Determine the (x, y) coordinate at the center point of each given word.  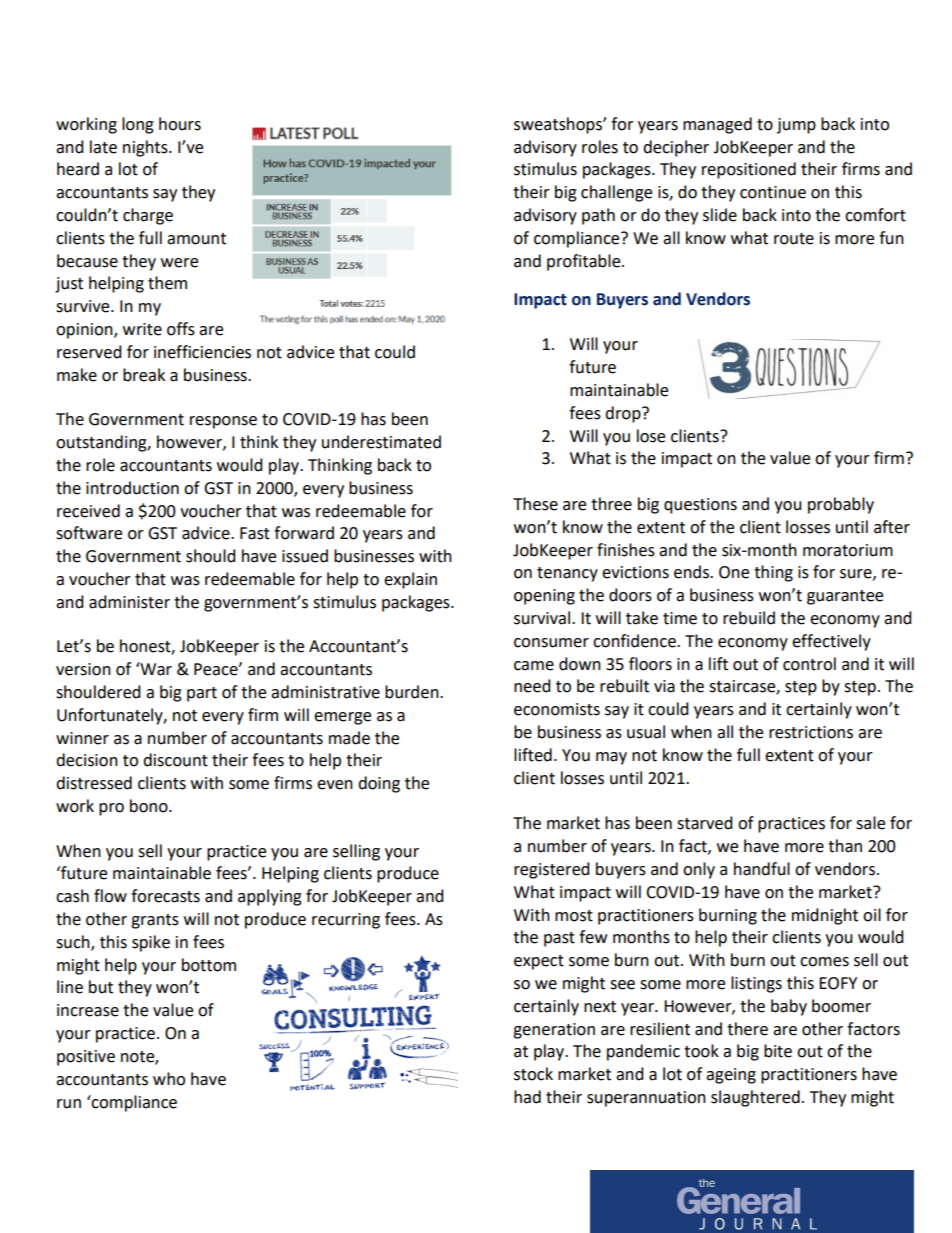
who (169, 1079)
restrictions (811, 732)
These (535, 504)
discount (175, 760)
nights (146, 148)
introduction (132, 488)
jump (796, 126)
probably (841, 505)
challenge (616, 193)
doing (379, 784)
